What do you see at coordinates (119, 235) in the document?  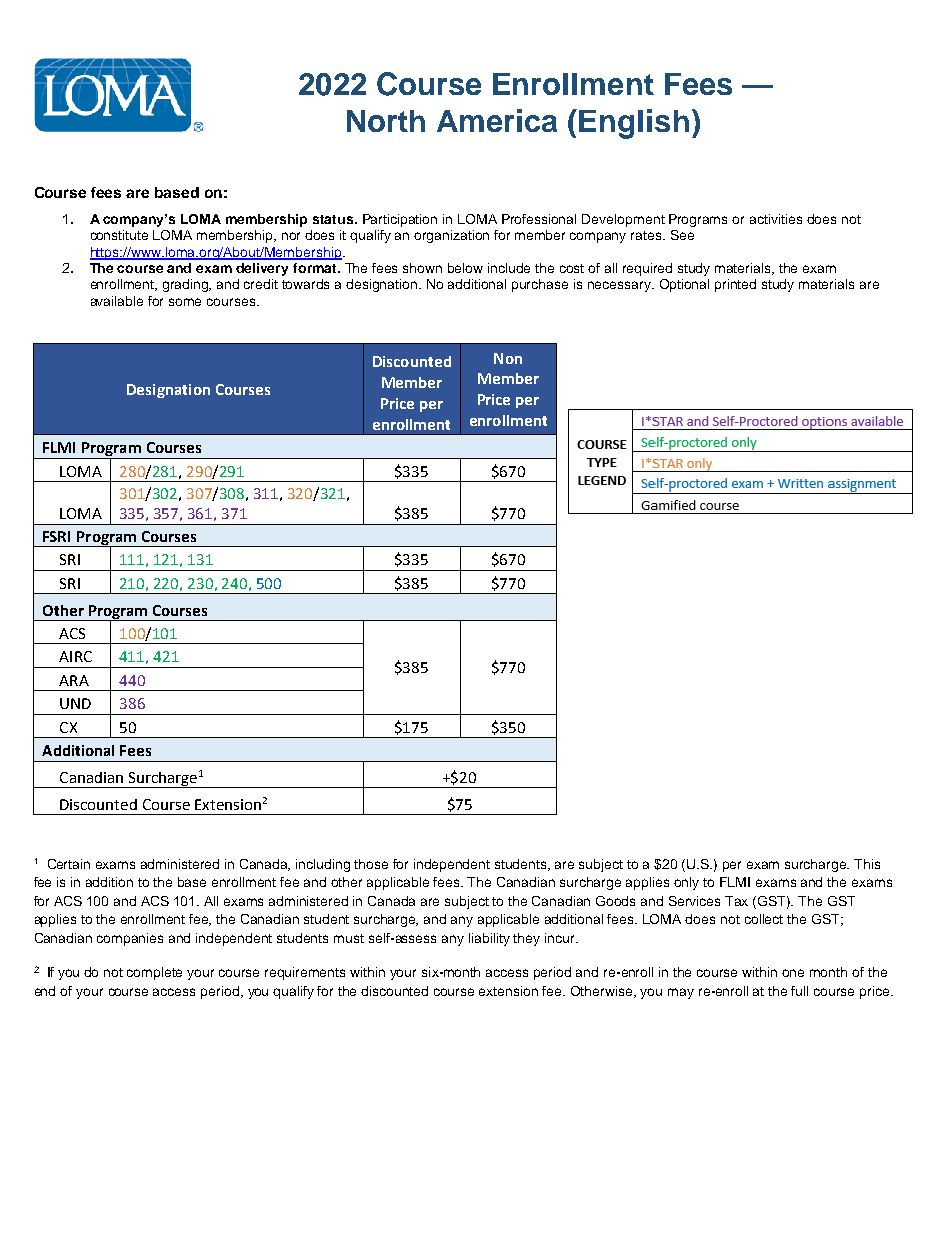 I see `constitute` at bounding box center [119, 235].
